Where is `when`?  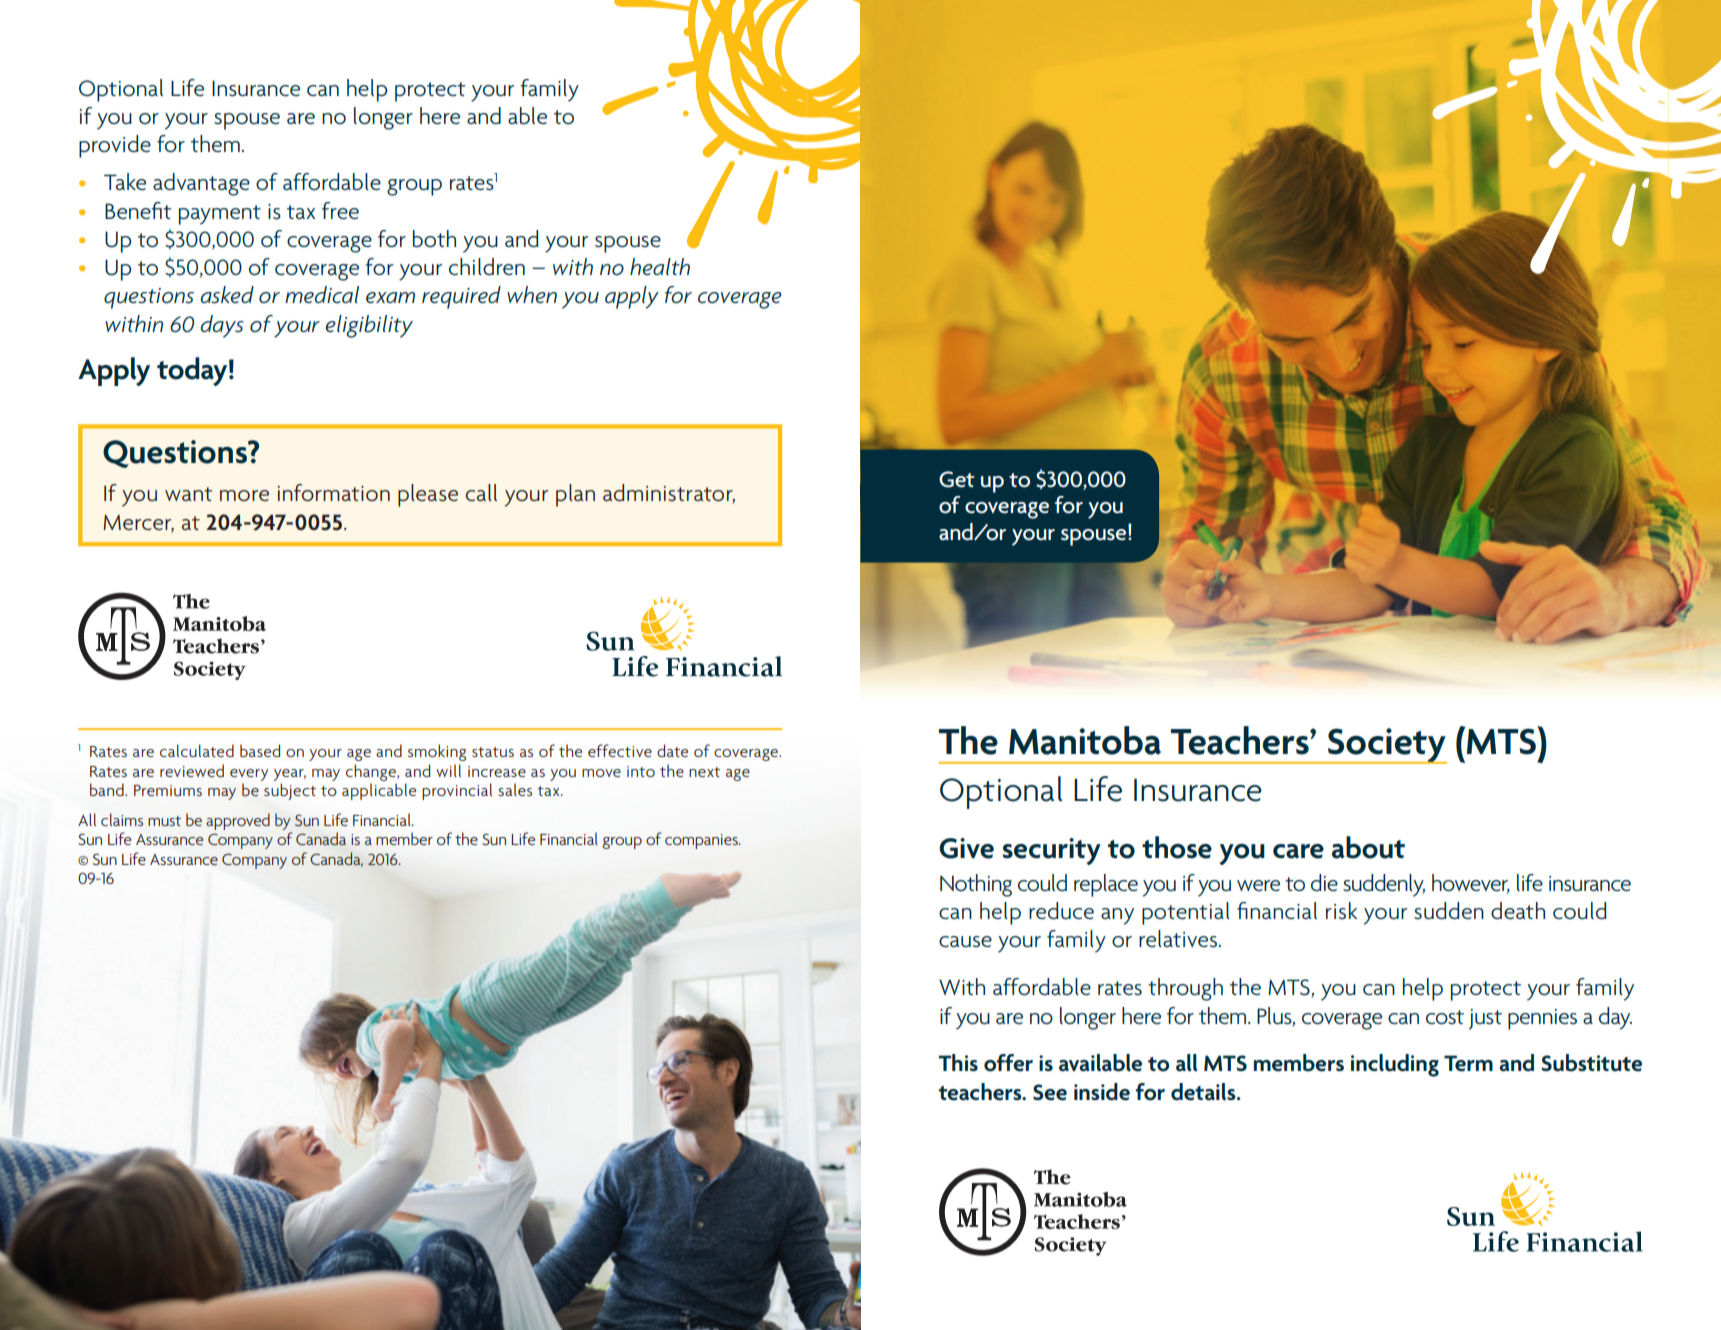
when is located at coordinates (532, 295).
